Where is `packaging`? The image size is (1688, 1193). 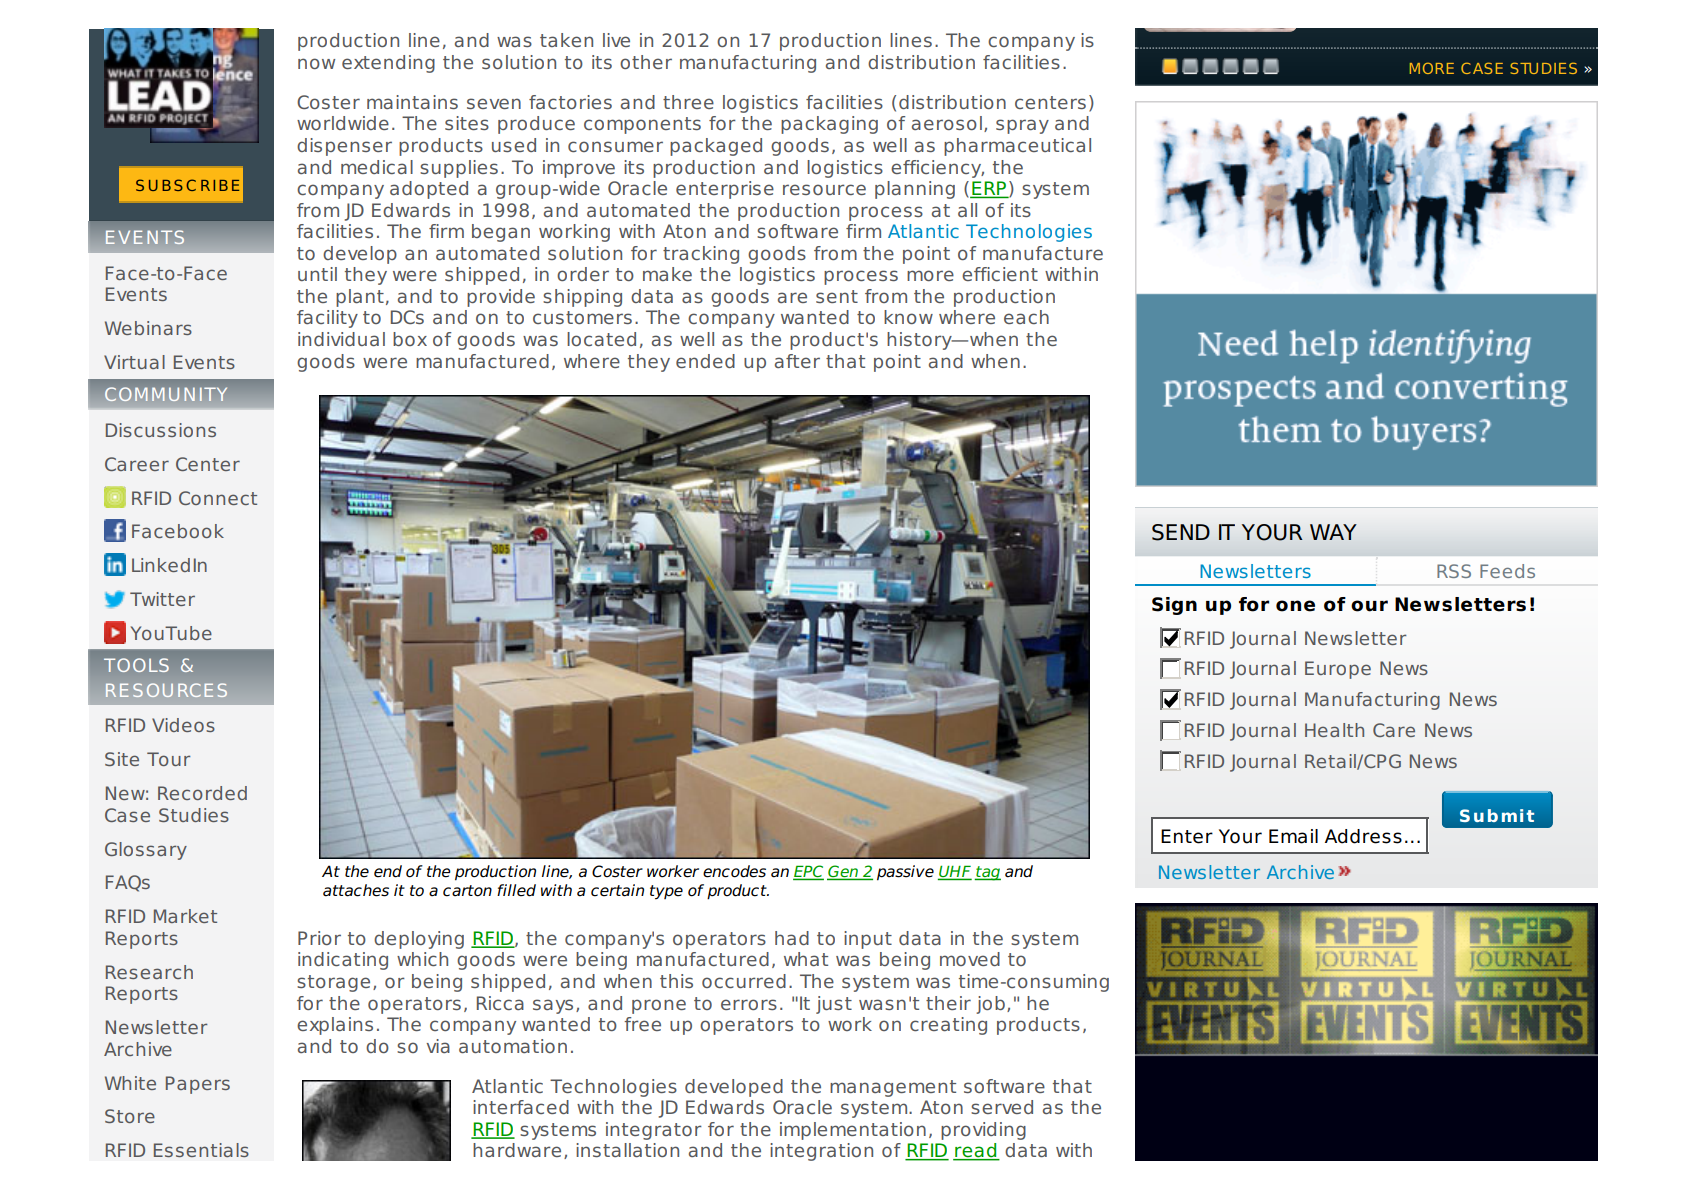 packaging is located at coordinates (829, 125).
